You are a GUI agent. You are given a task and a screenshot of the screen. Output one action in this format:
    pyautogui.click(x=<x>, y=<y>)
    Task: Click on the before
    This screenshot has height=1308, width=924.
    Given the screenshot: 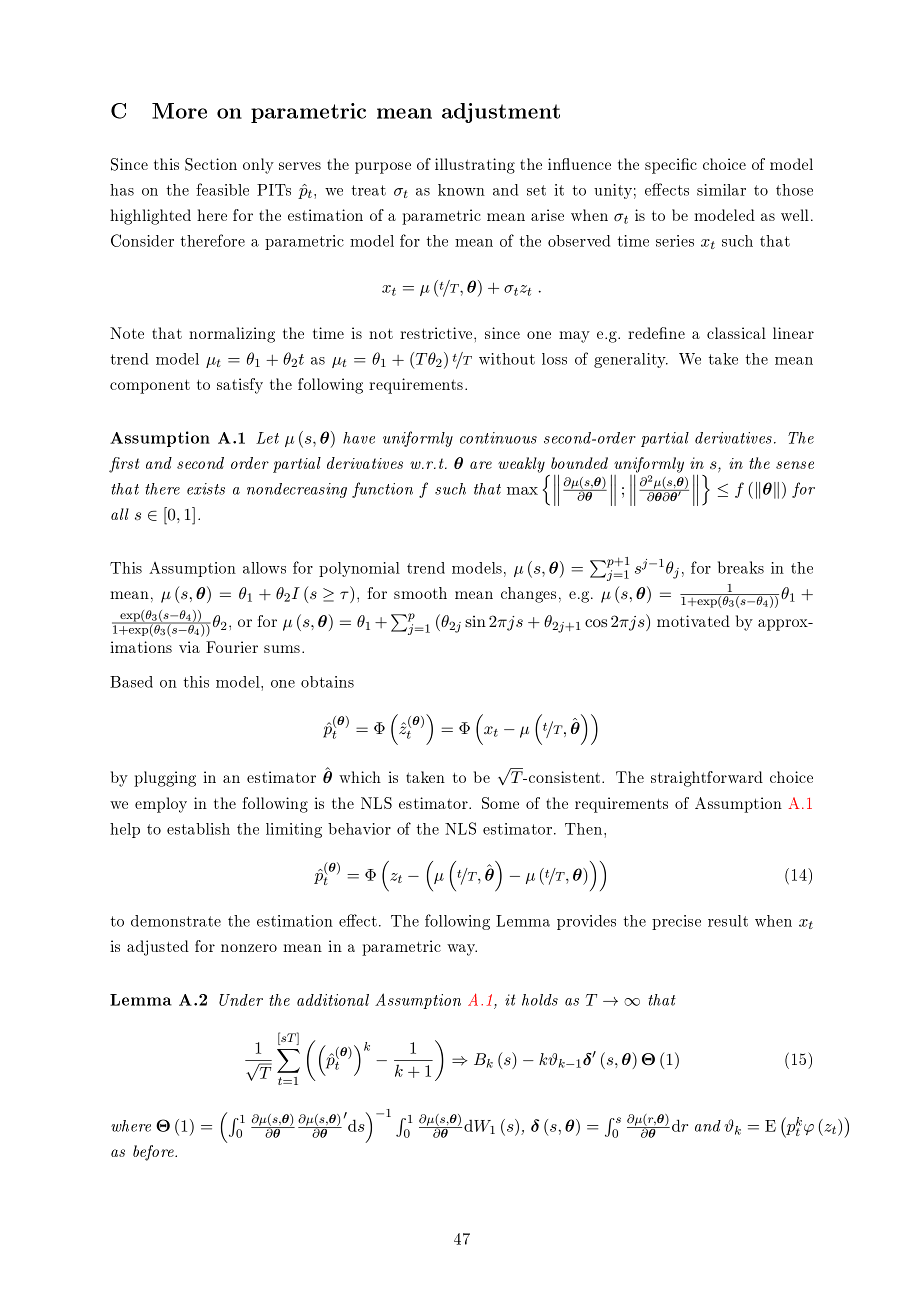 What is the action you would take?
    pyautogui.click(x=154, y=1153)
